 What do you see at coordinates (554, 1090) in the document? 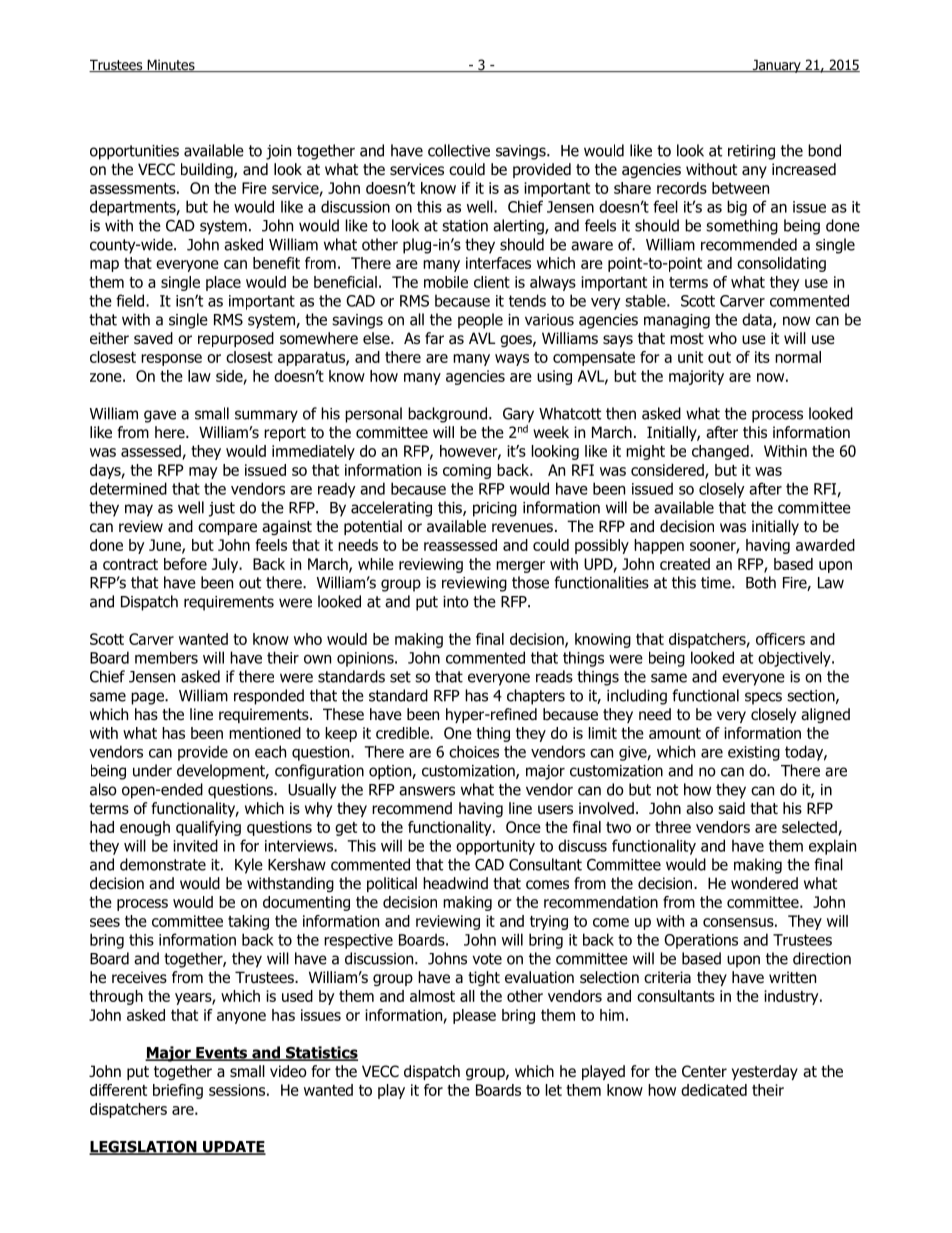
I see `let` at bounding box center [554, 1090].
